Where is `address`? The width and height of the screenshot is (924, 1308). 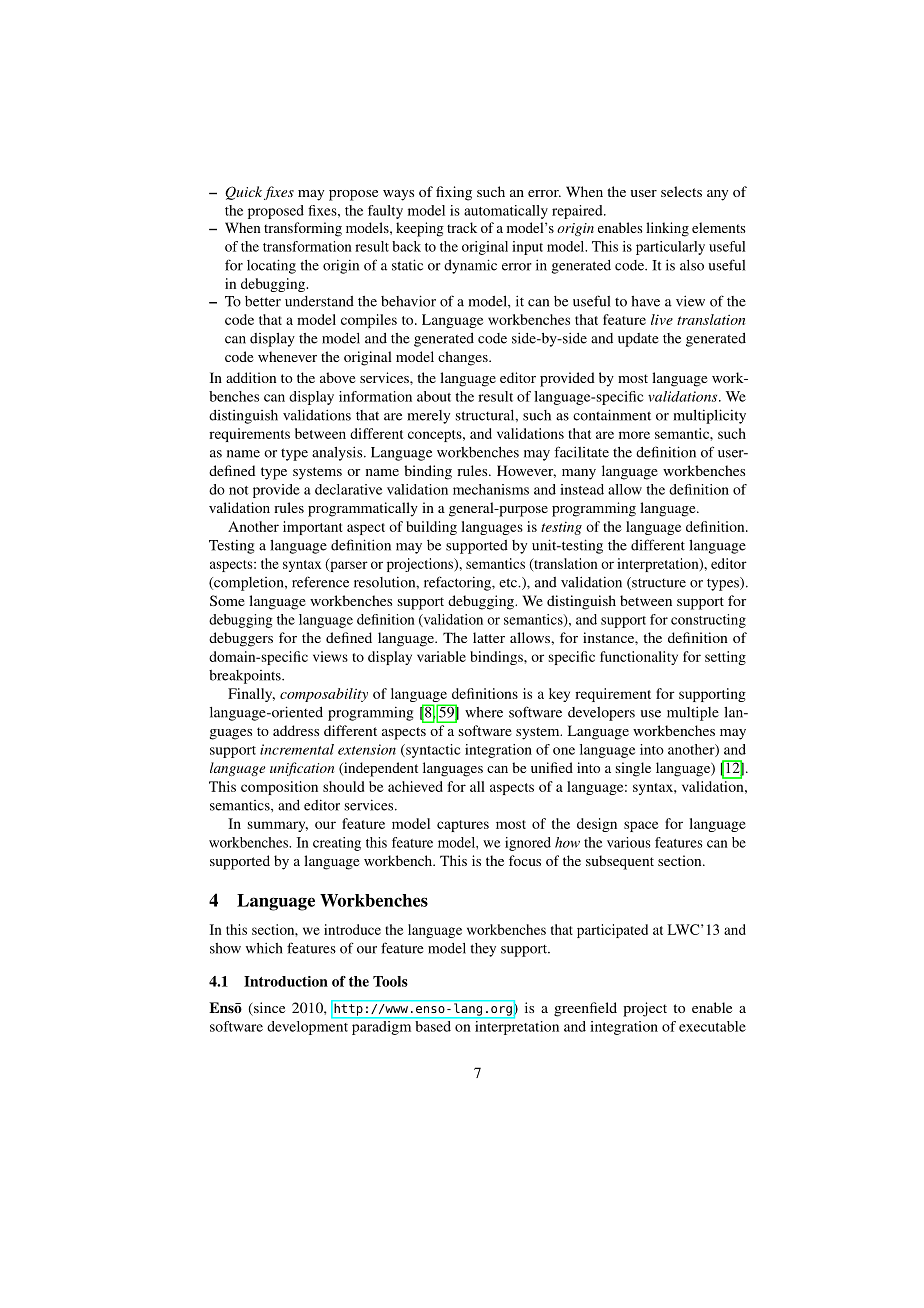
address is located at coordinates (296, 730).
